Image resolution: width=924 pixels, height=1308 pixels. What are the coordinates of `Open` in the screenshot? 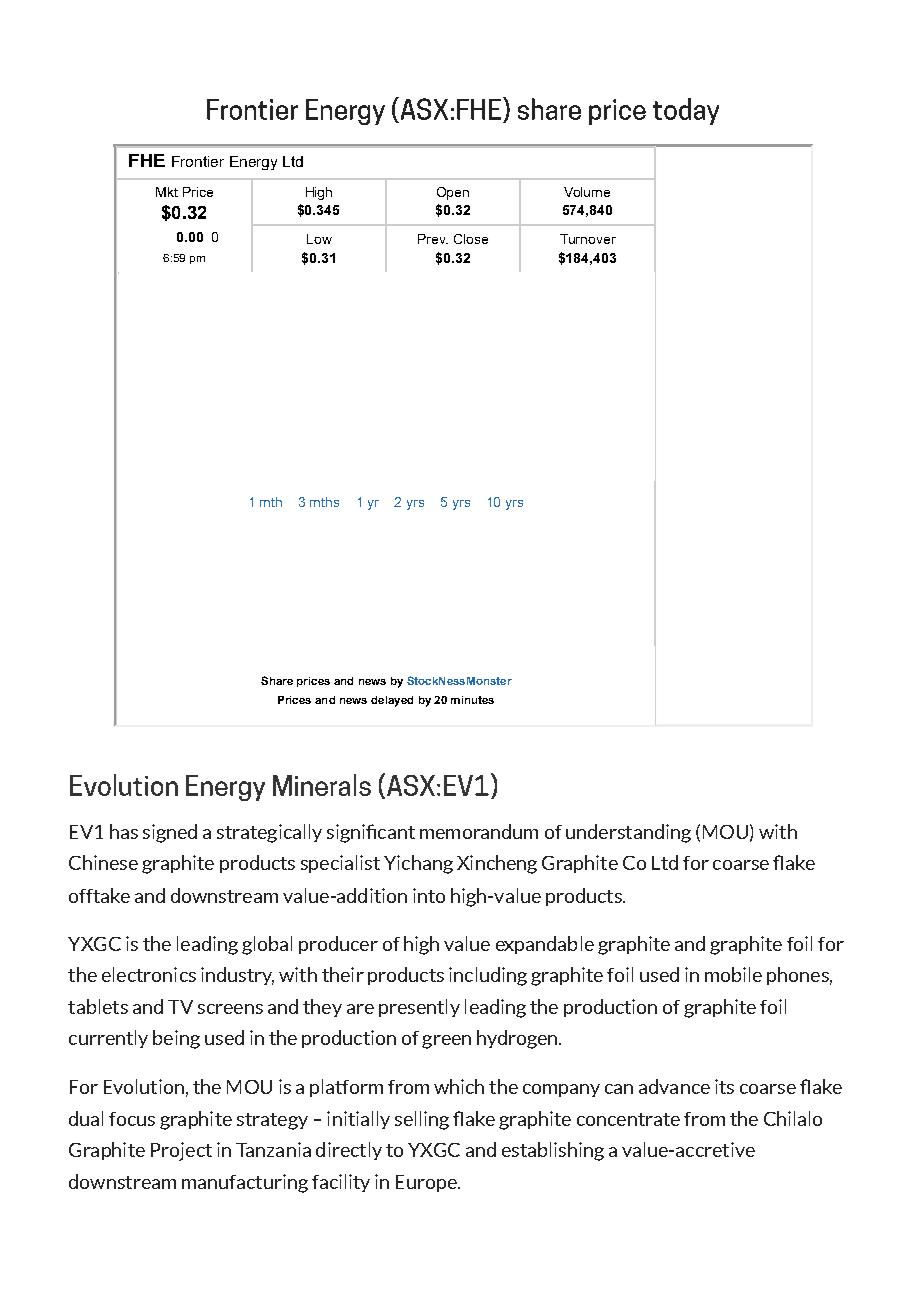 It's located at (453, 193).
